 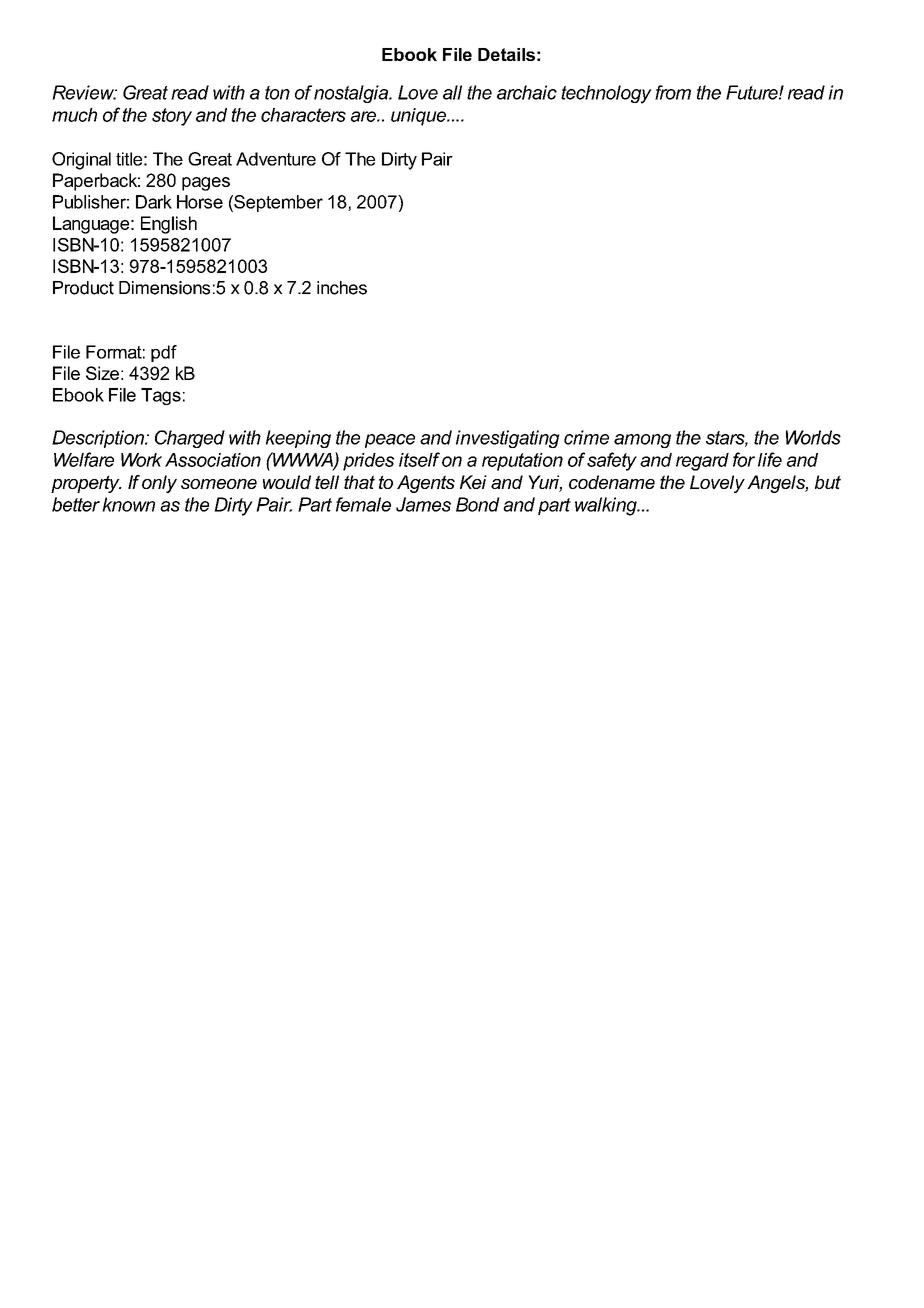 I want to click on inches, so click(x=342, y=288).
